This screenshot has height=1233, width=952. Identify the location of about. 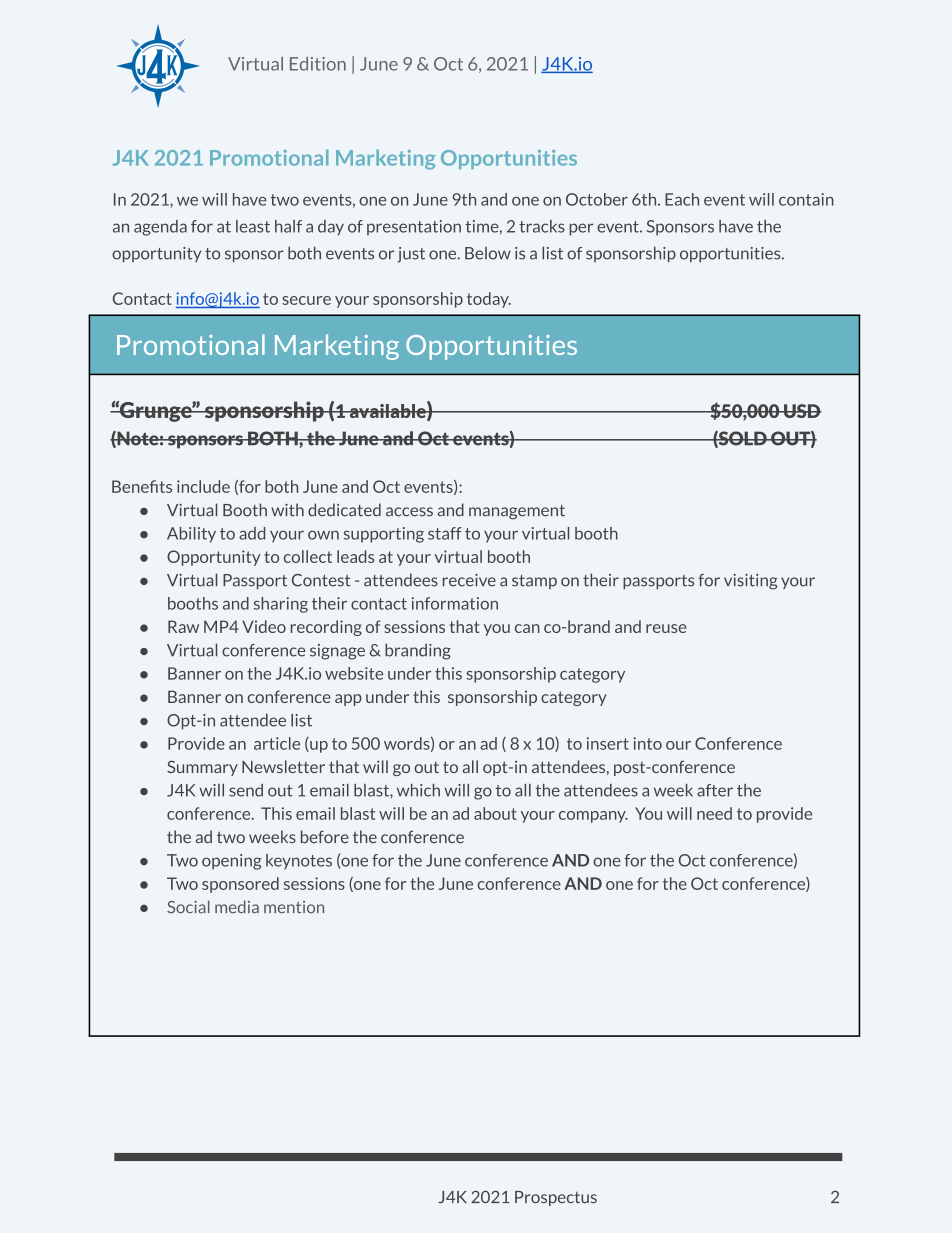
(495, 813).
